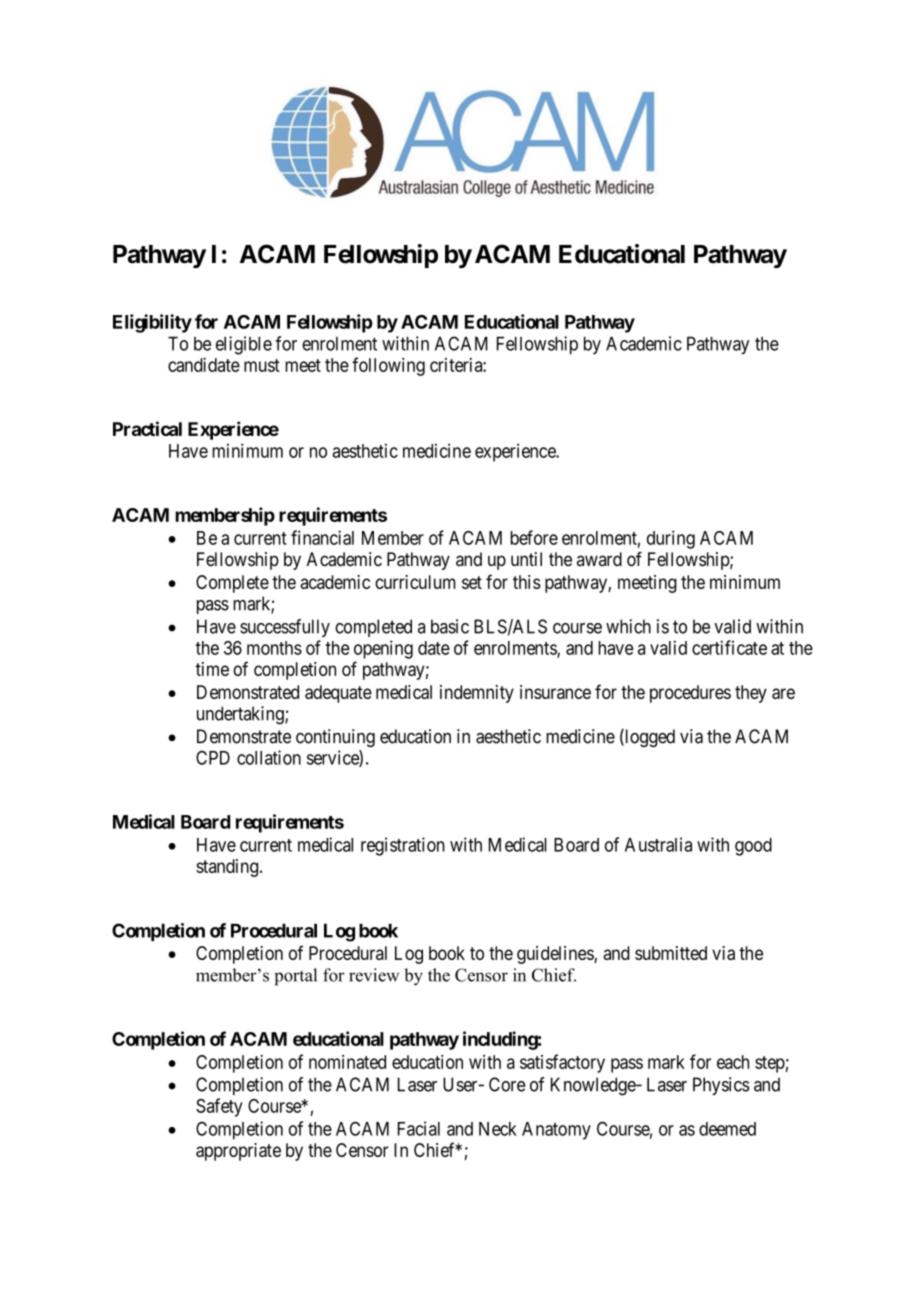 The height and width of the document is (1308, 924). What do you see at coordinates (244, 345) in the document?
I see `eligible` at bounding box center [244, 345].
